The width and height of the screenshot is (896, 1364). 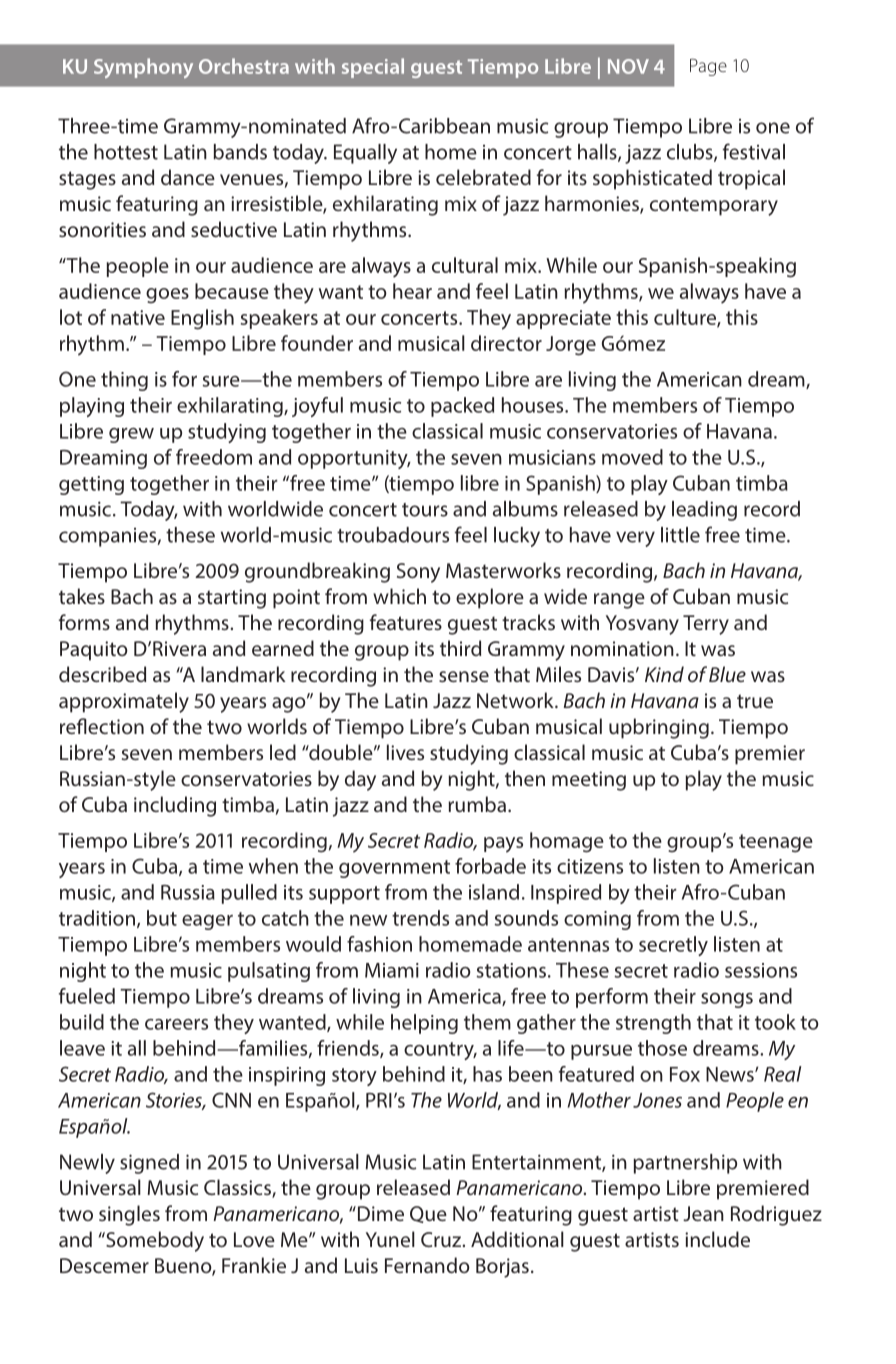 What do you see at coordinates (464, 676) in the screenshot?
I see `sense` at bounding box center [464, 676].
